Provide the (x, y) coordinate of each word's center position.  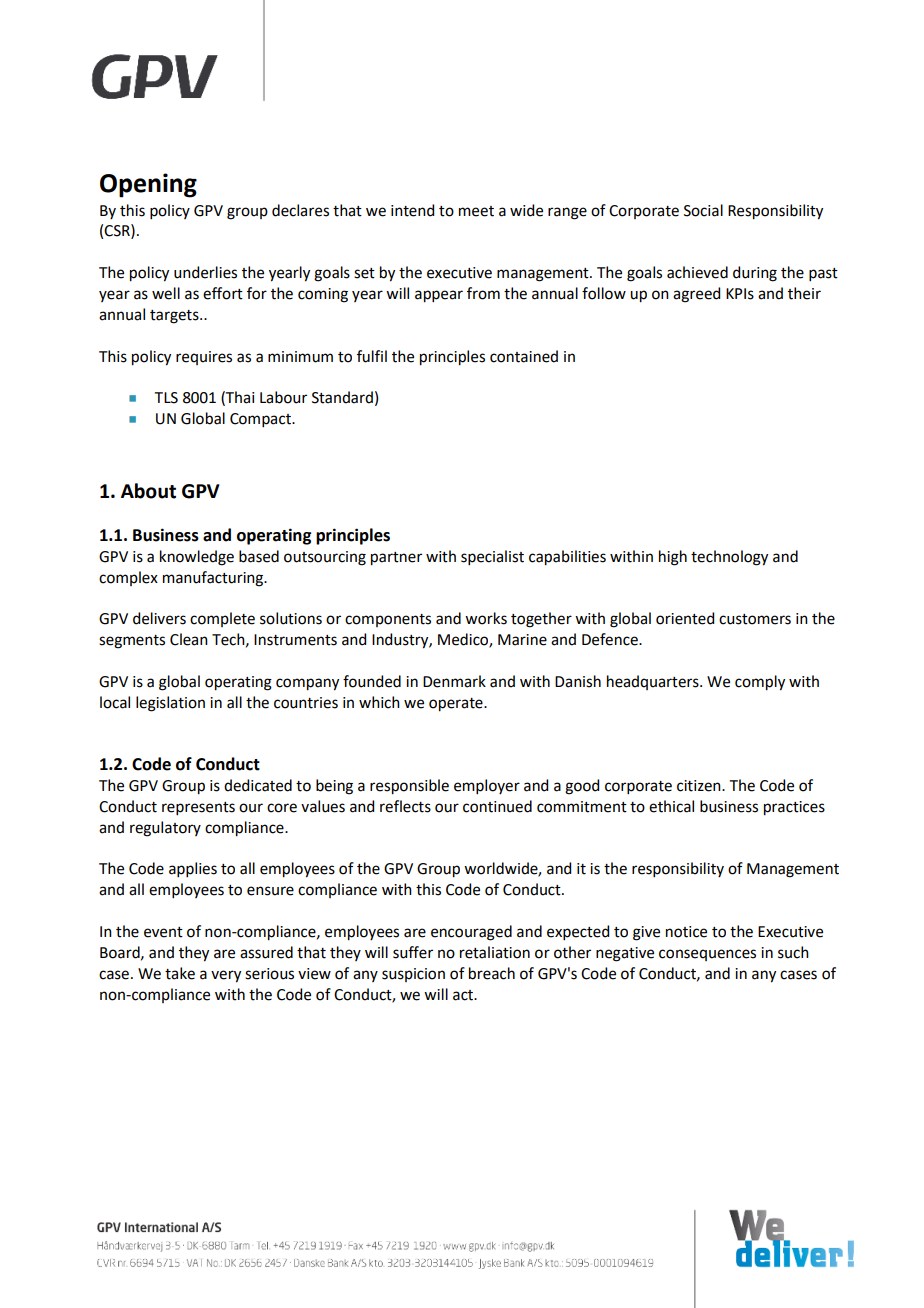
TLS (166, 398)
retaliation (495, 952)
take (180, 973)
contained (524, 356)
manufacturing (214, 579)
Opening (148, 185)
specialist (492, 557)
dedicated (258, 785)
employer (487, 786)
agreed (696, 295)
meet (476, 211)
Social (703, 210)
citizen (700, 786)
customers (755, 619)
